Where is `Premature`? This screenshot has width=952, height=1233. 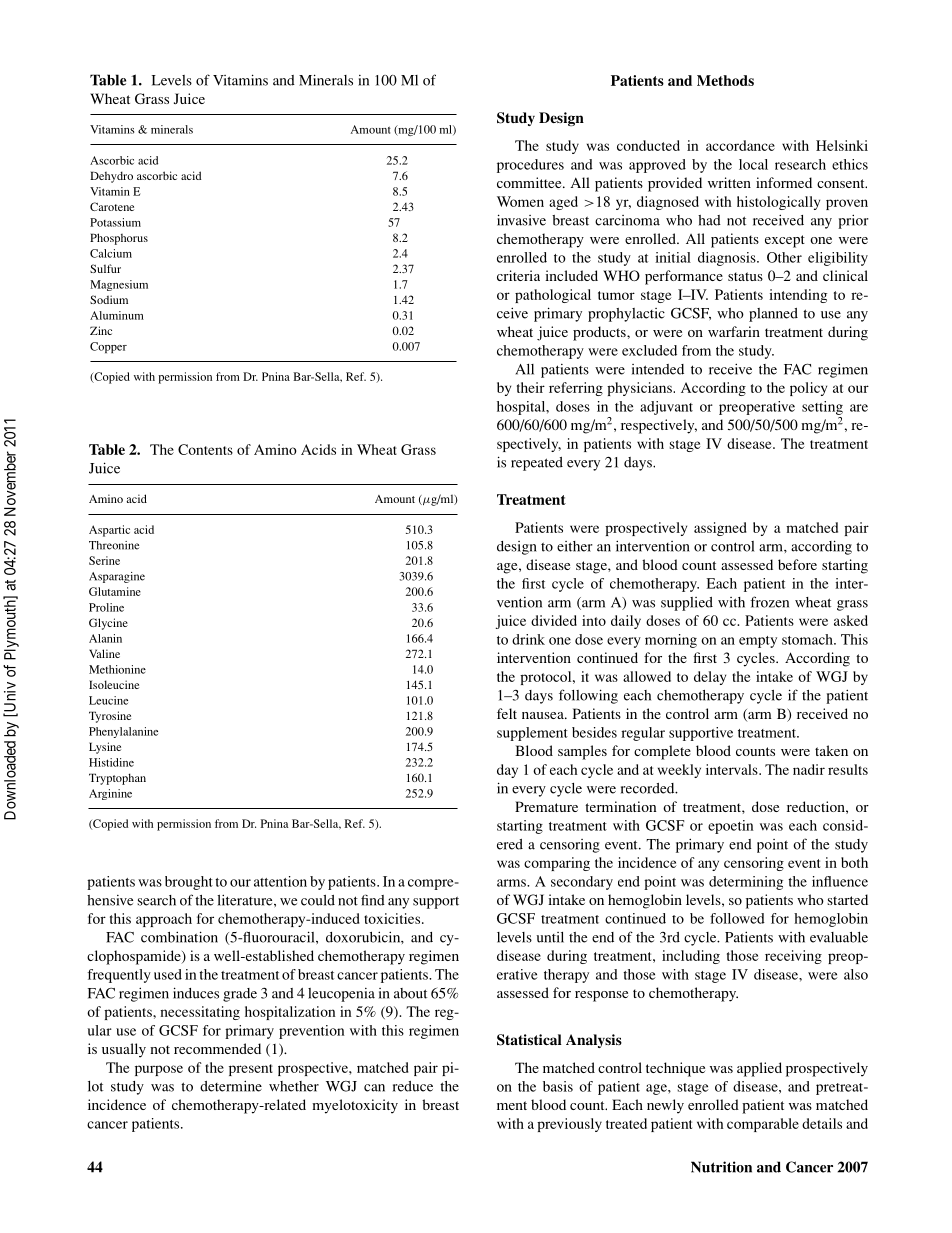 Premature is located at coordinates (546, 806).
